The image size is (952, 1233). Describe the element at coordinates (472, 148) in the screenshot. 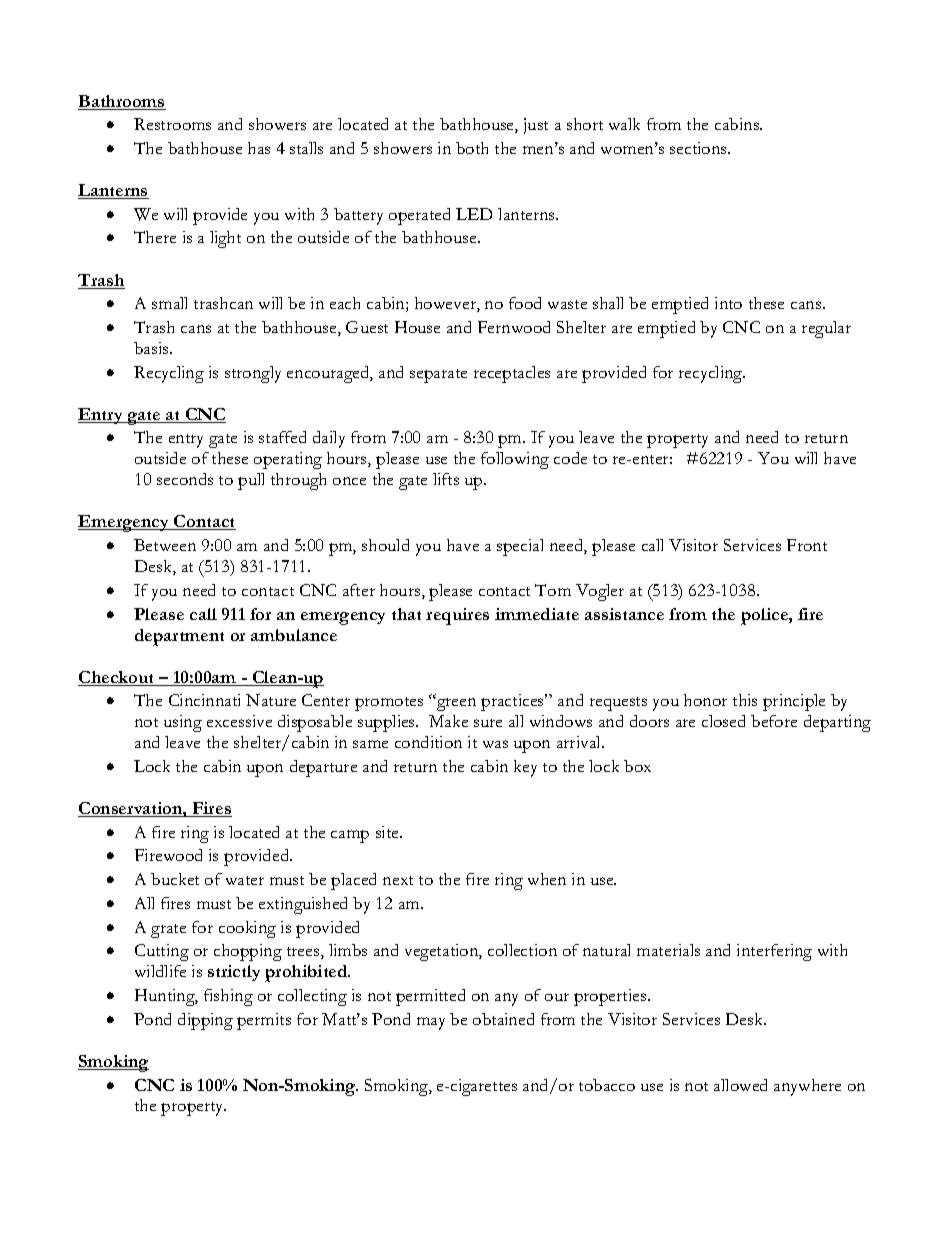

I see `both` at that location.
